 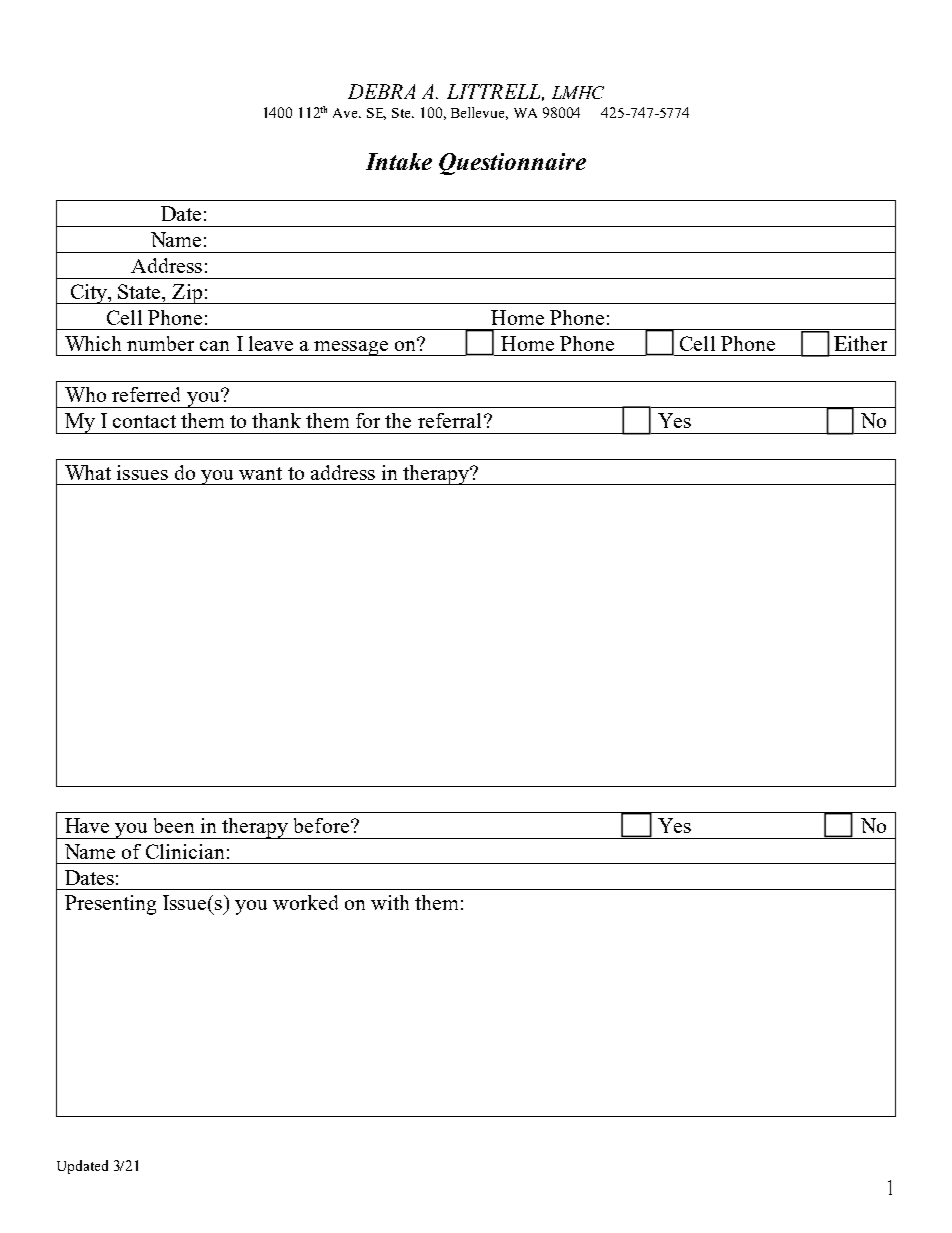 I want to click on Either, so click(x=860, y=343).
